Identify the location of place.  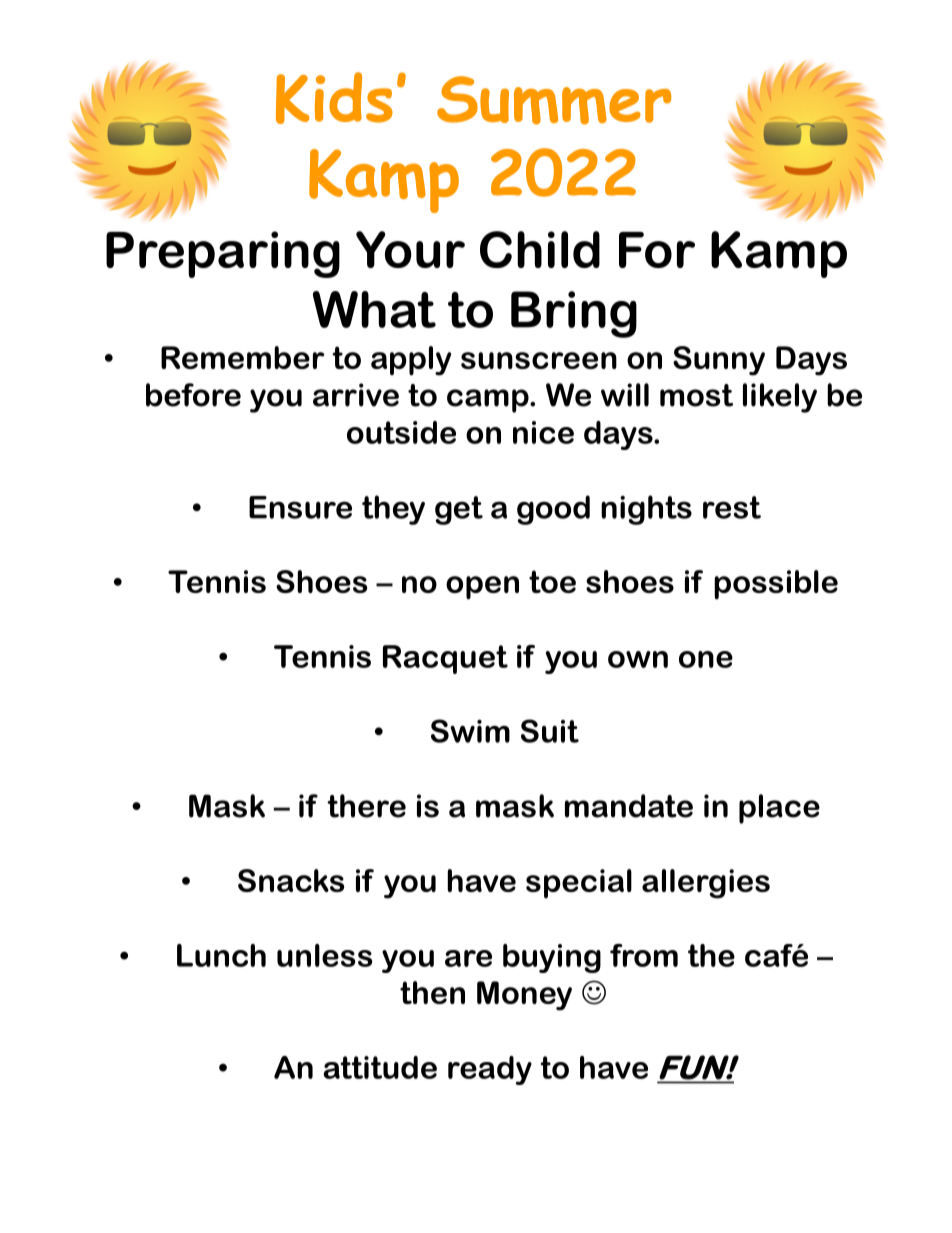
(779, 809).
